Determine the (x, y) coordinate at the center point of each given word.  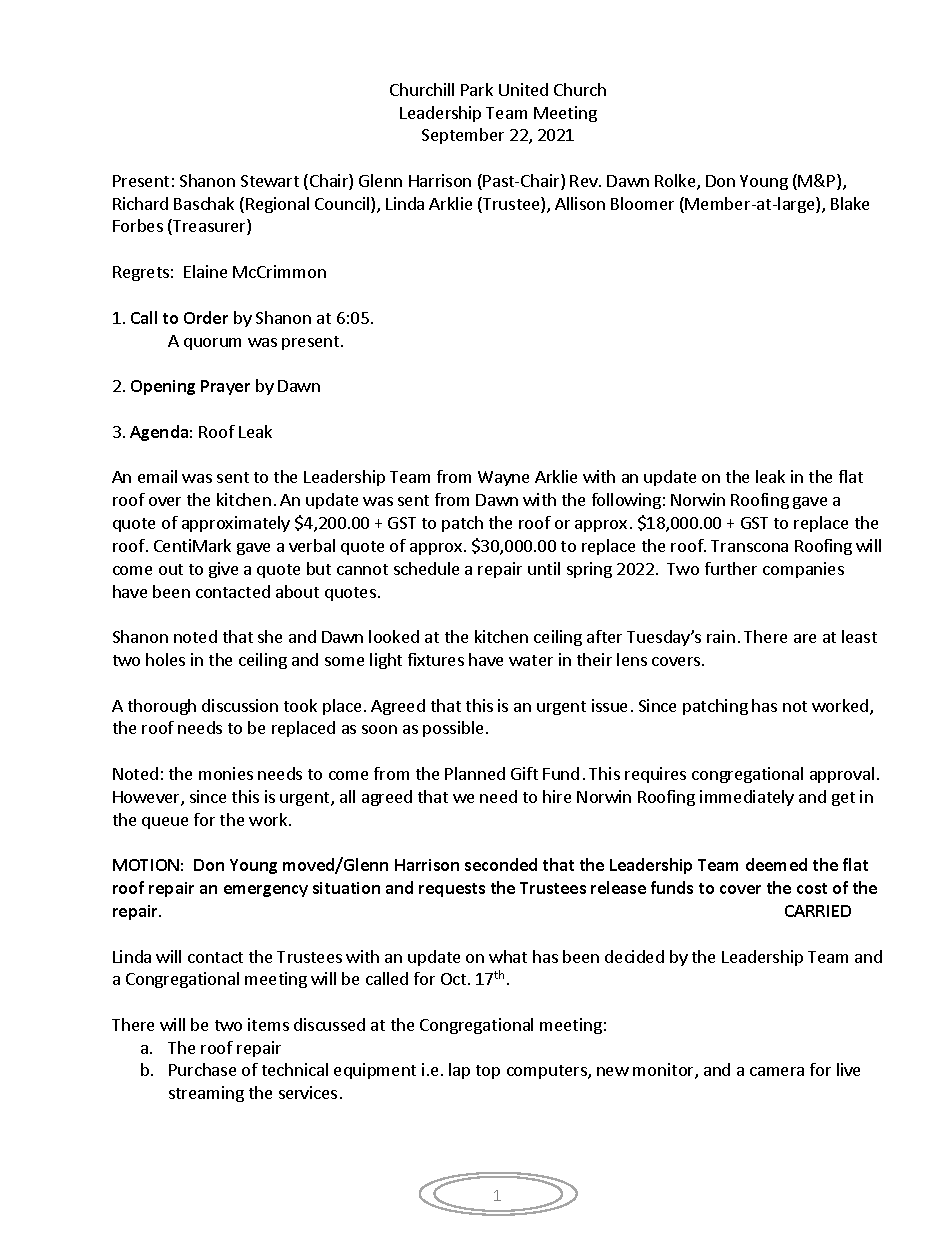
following (626, 501)
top (488, 1072)
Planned (475, 773)
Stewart (270, 181)
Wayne (503, 478)
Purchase (202, 1069)
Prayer (225, 387)
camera (777, 1071)
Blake (850, 203)
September (463, 136)
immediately (747, 798)
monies (226, 773)
